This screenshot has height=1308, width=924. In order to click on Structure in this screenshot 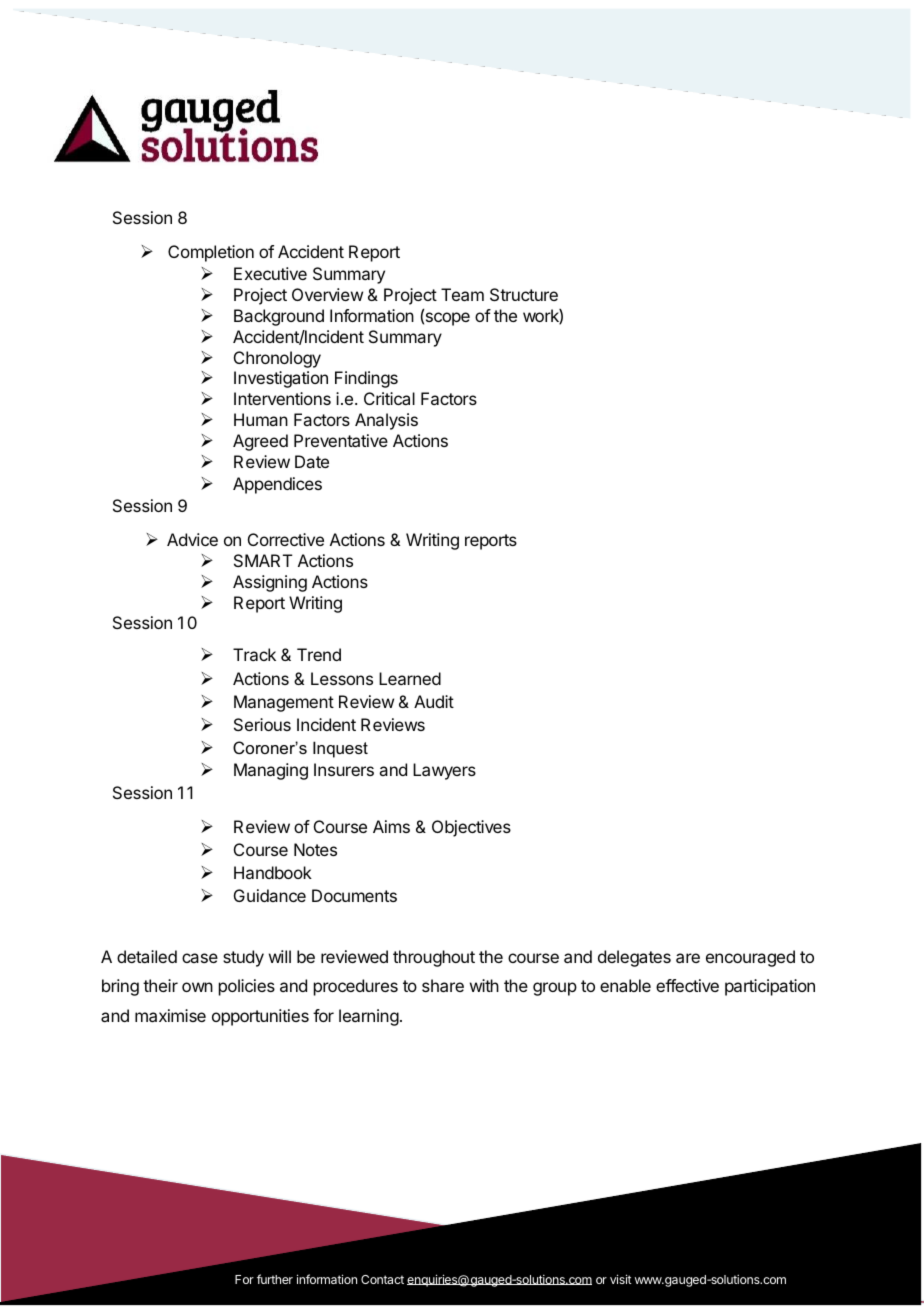, I will do `click(524, 294)`.
